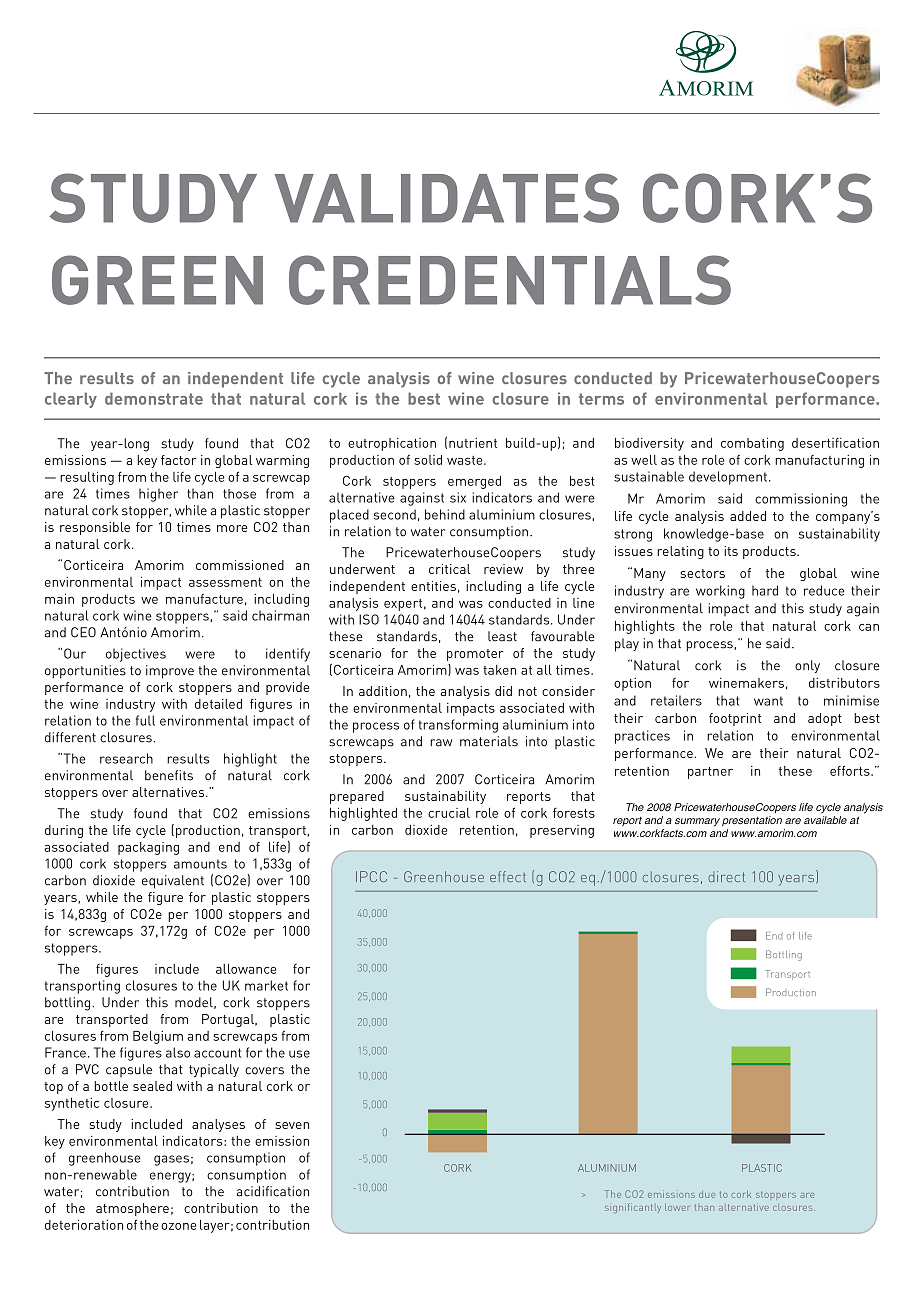 This image has height=1308, width=924. I want to click on direct, so click(726, 876).
